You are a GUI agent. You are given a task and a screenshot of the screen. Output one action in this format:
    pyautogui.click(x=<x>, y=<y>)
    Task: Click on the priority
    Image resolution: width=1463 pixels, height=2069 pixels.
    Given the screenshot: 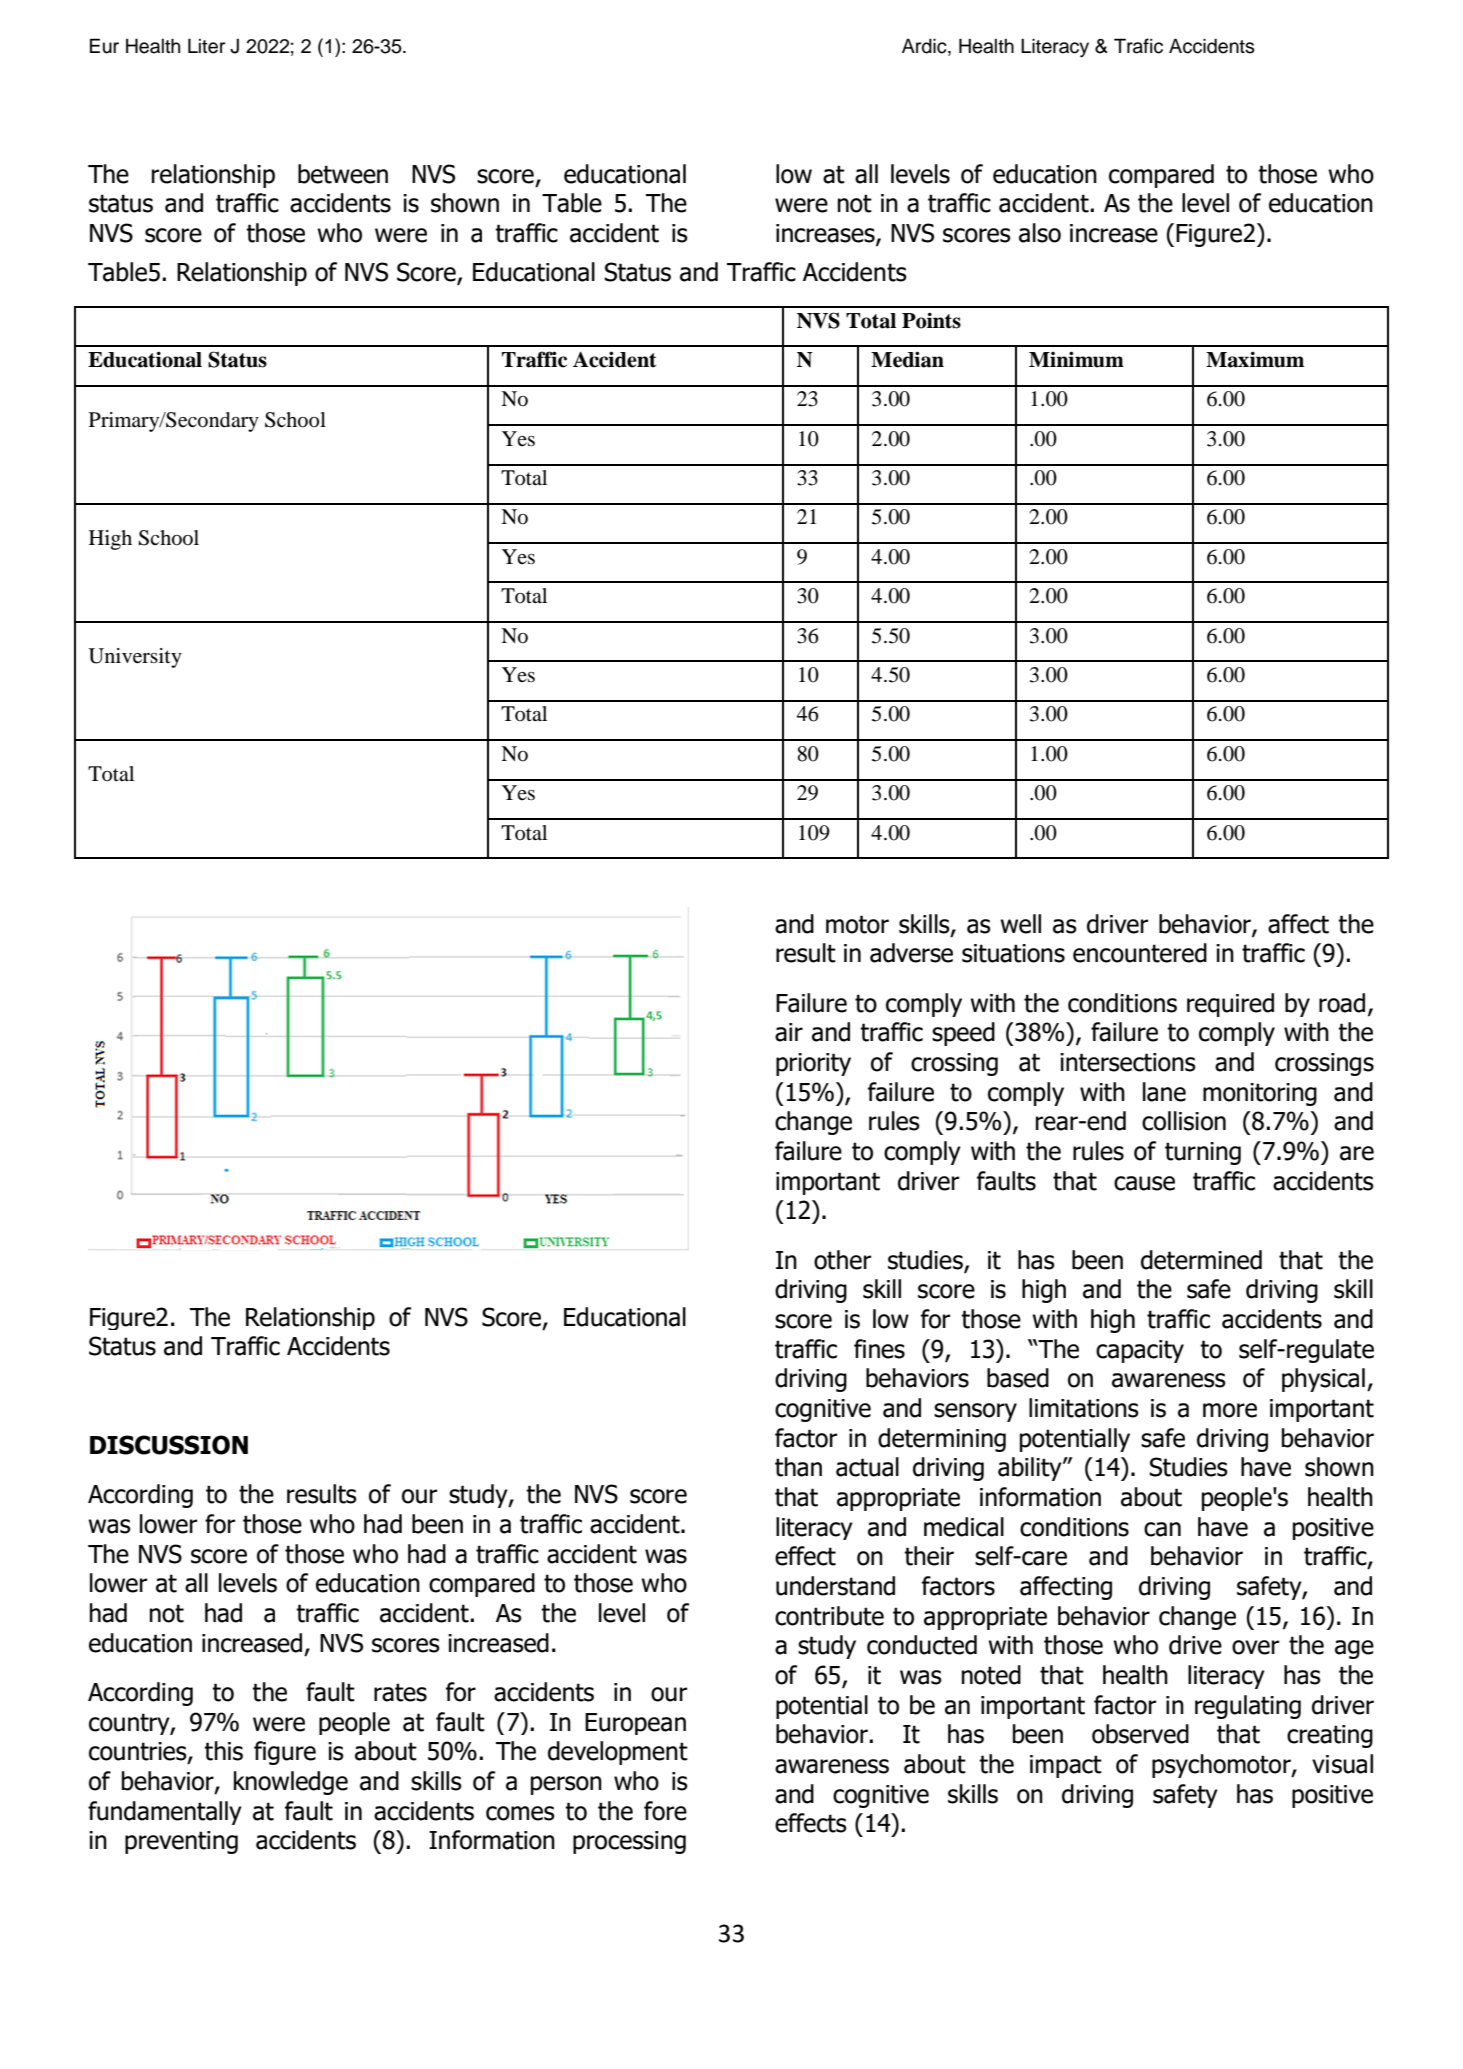 What is the action you would take?
    pyautogui.click(x=813, y=1064)
